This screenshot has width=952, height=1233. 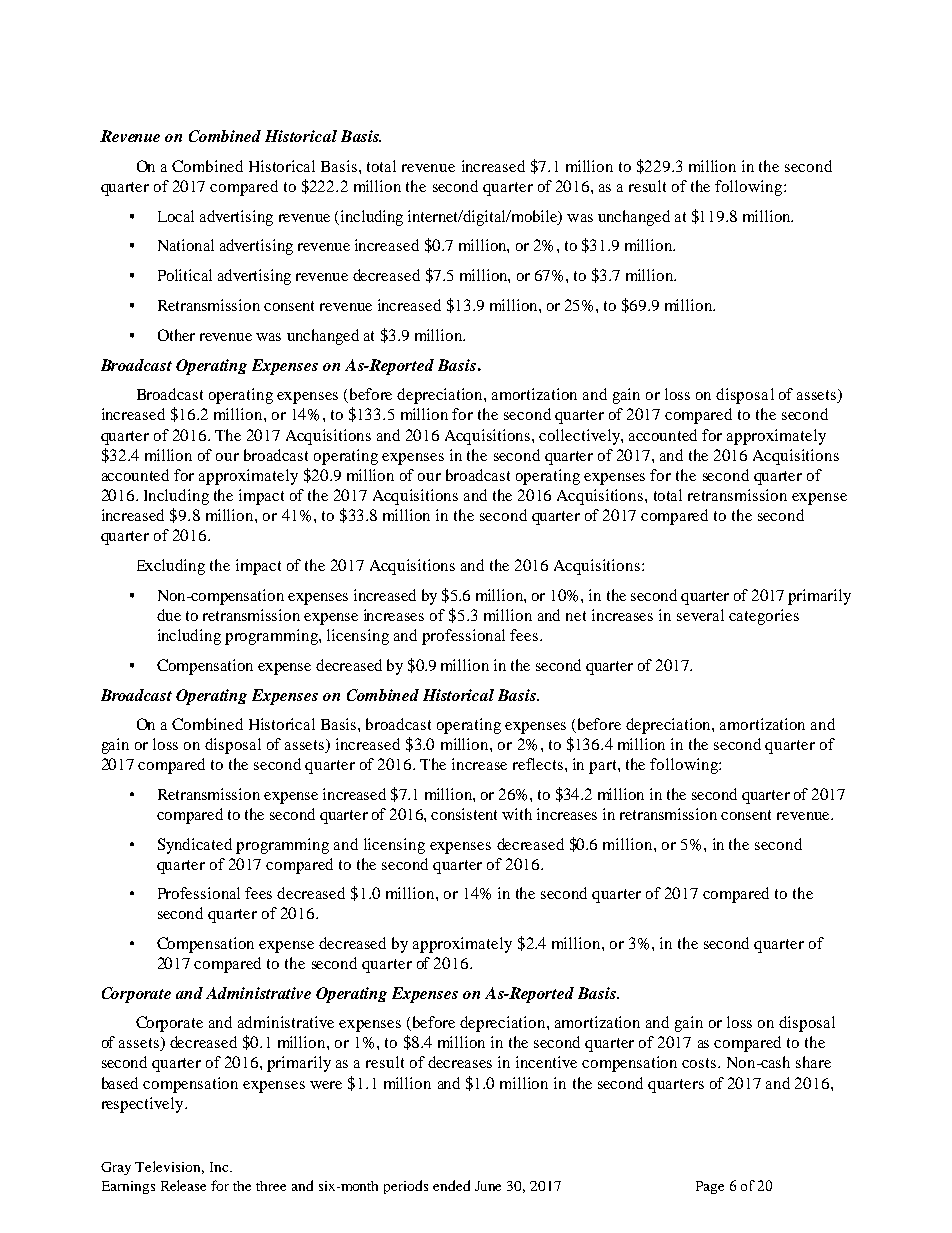 I want to click on with, so click(x=517, y=814).
